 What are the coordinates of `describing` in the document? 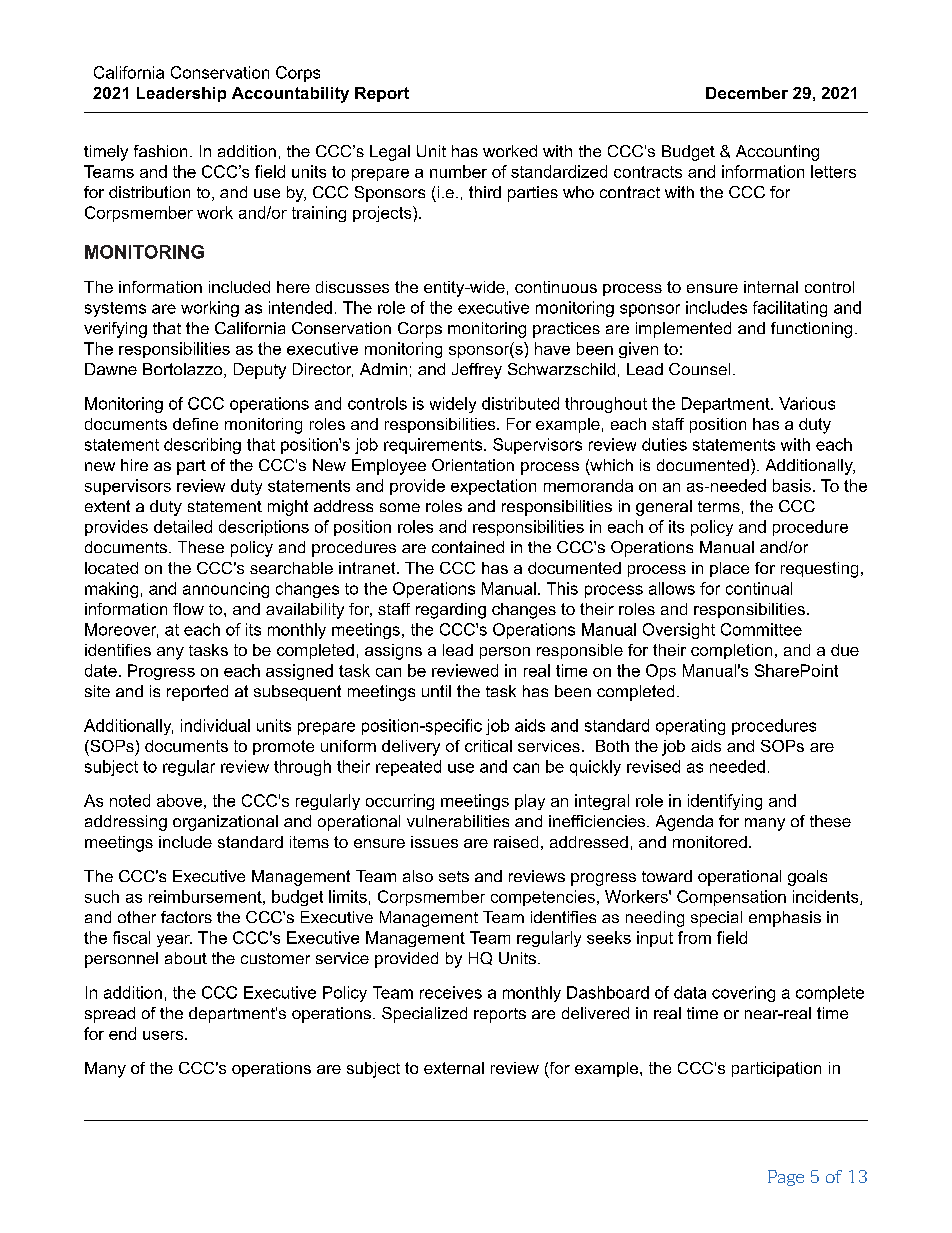 It's located at (202, 446).
